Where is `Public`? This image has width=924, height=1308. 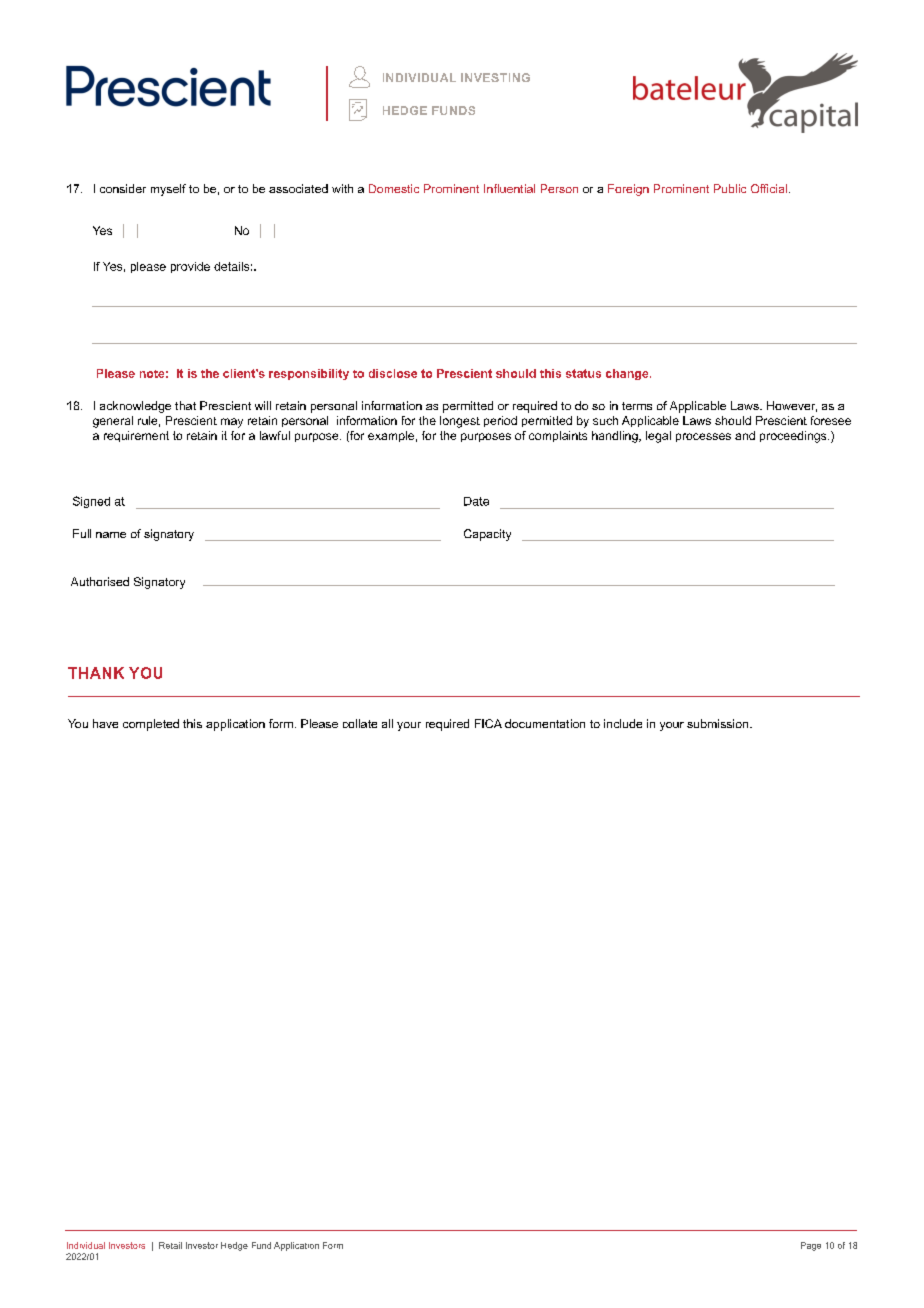 Public is located at coordinates (730, 188).
